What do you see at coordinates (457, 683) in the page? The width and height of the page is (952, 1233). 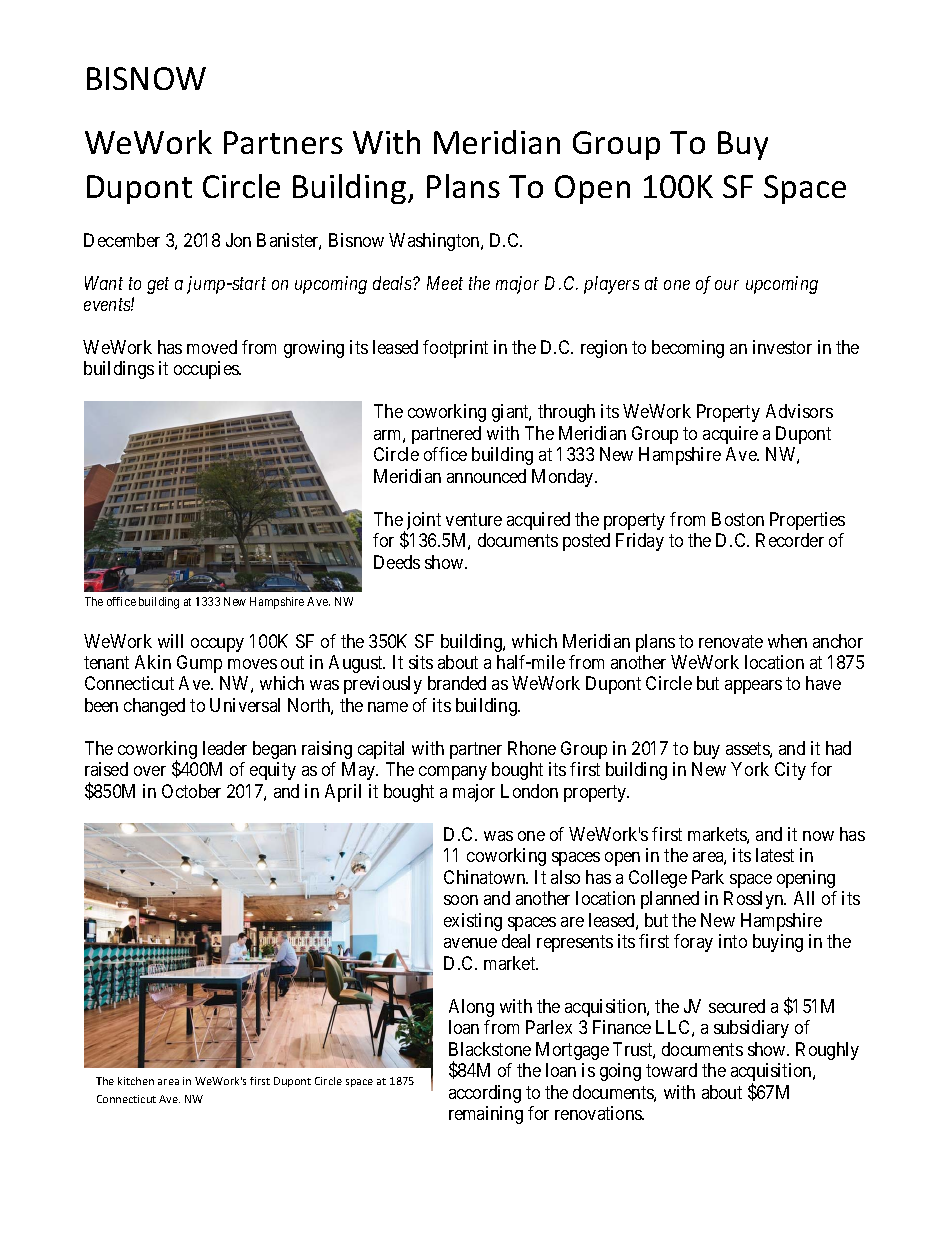 I see `branded` at bounding box center [457, 683].
